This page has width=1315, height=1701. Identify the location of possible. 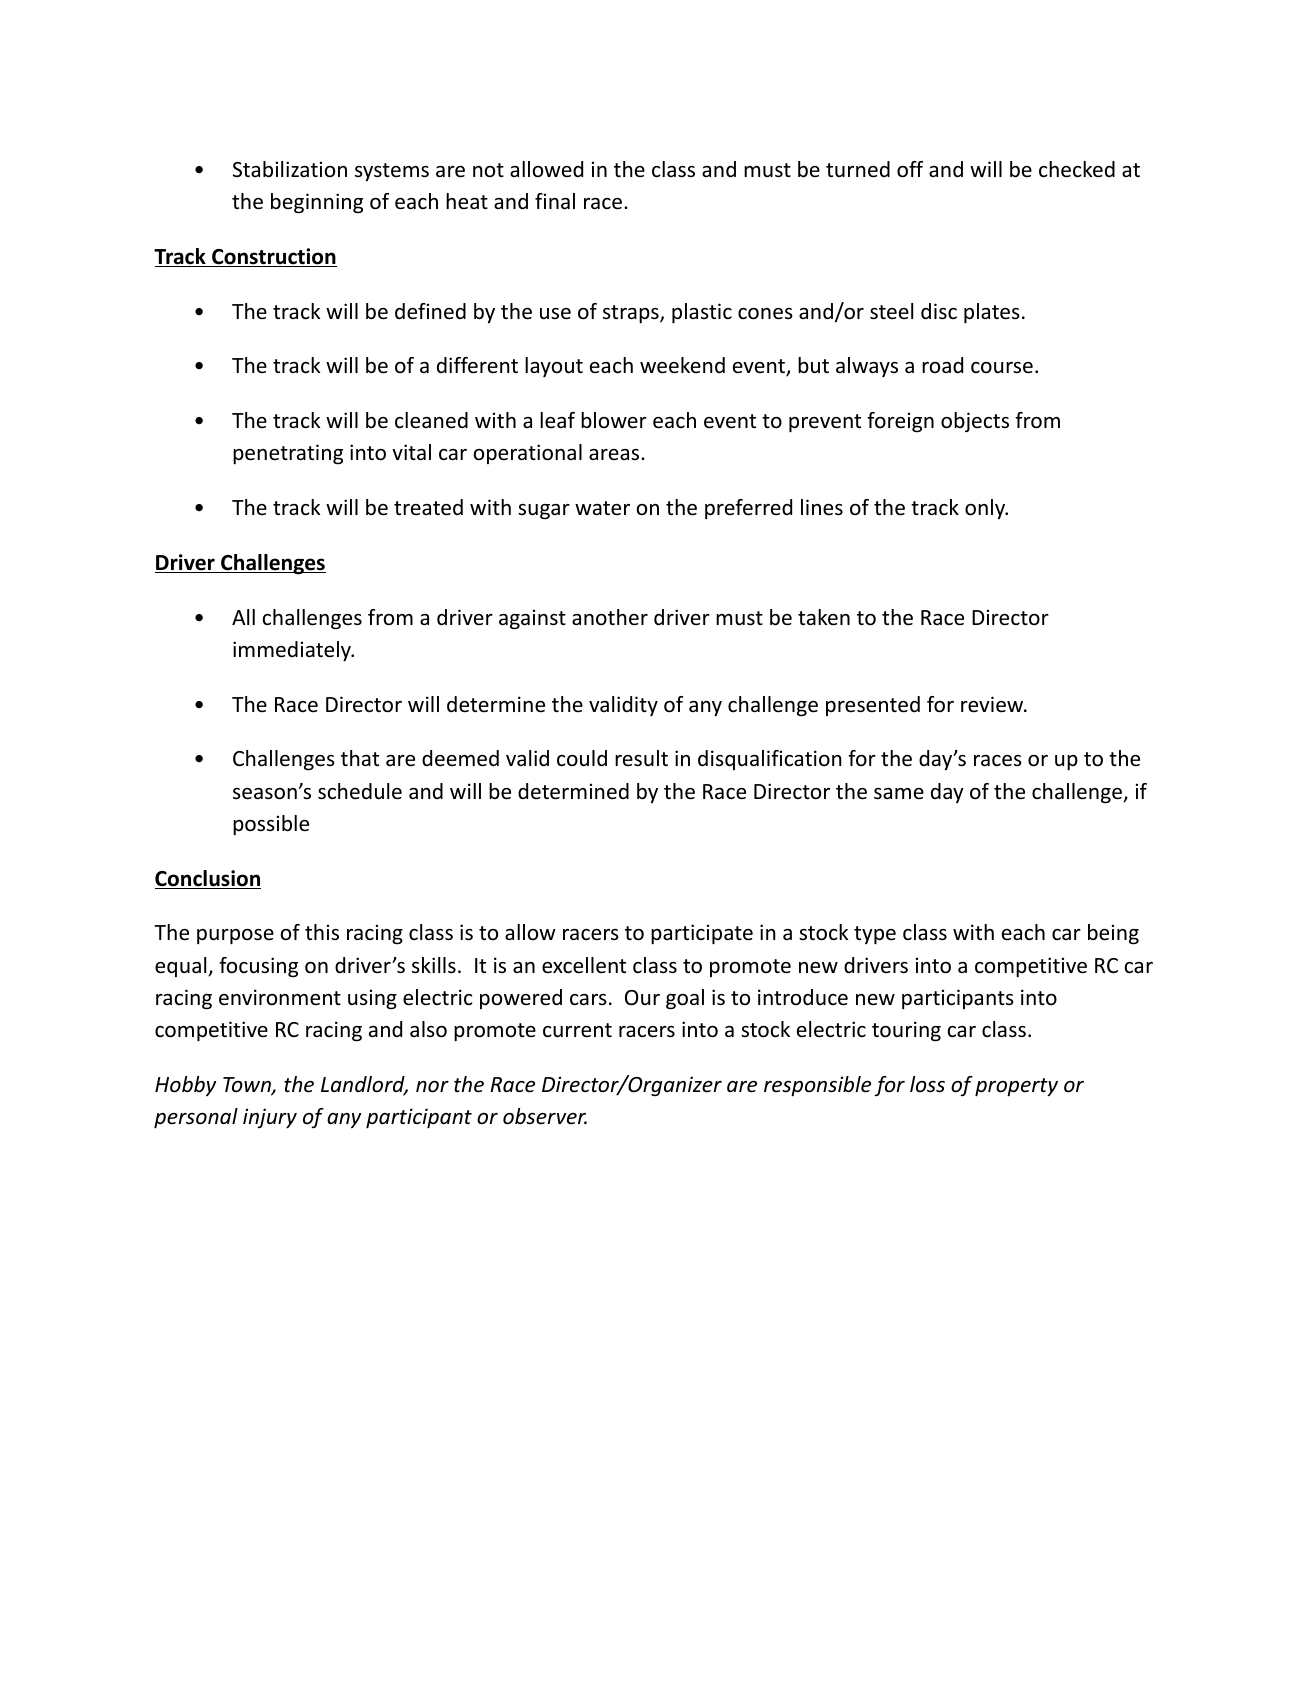
(271, 825).
